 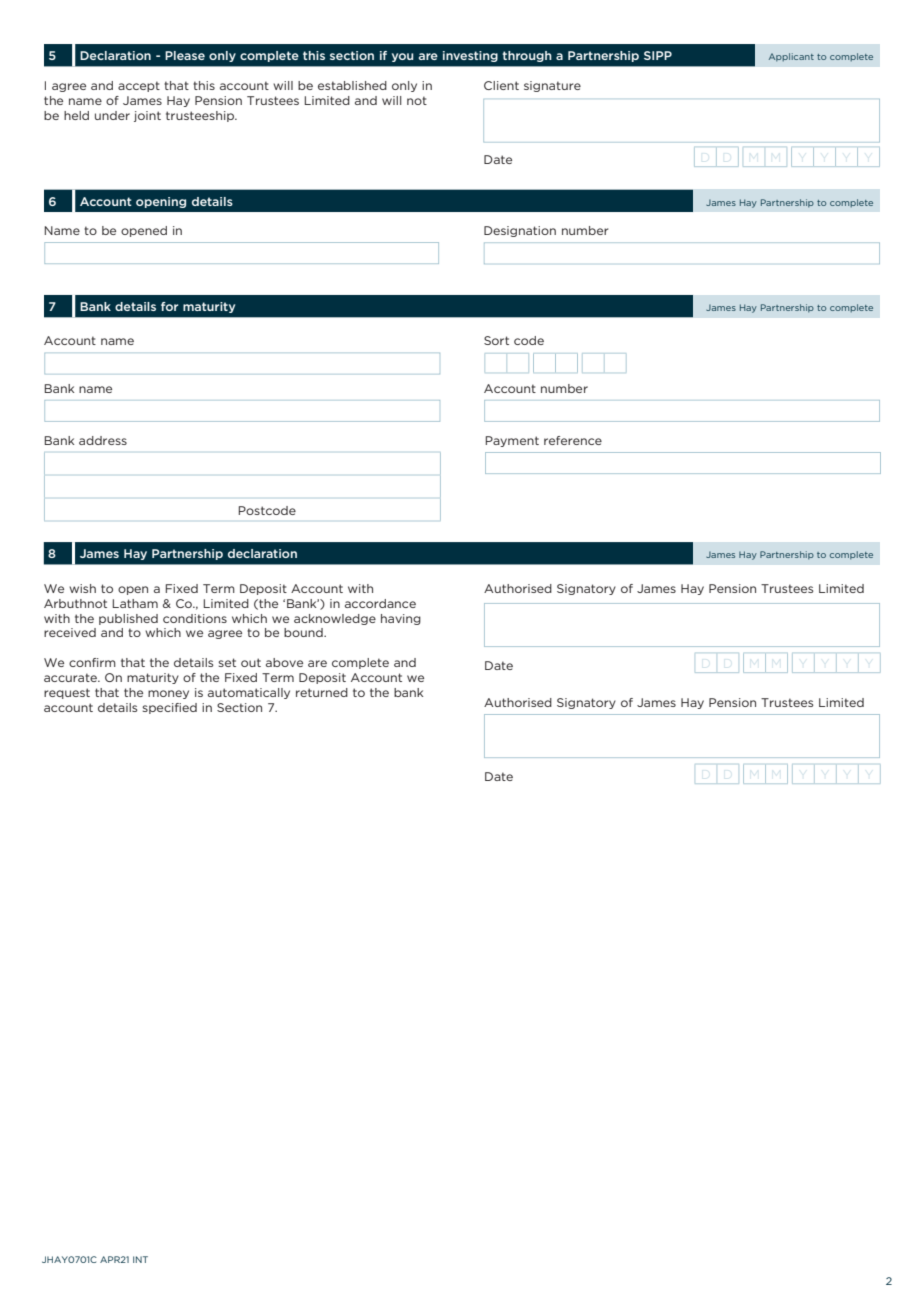 I want to click on reference, so click(x=573, y=440).
